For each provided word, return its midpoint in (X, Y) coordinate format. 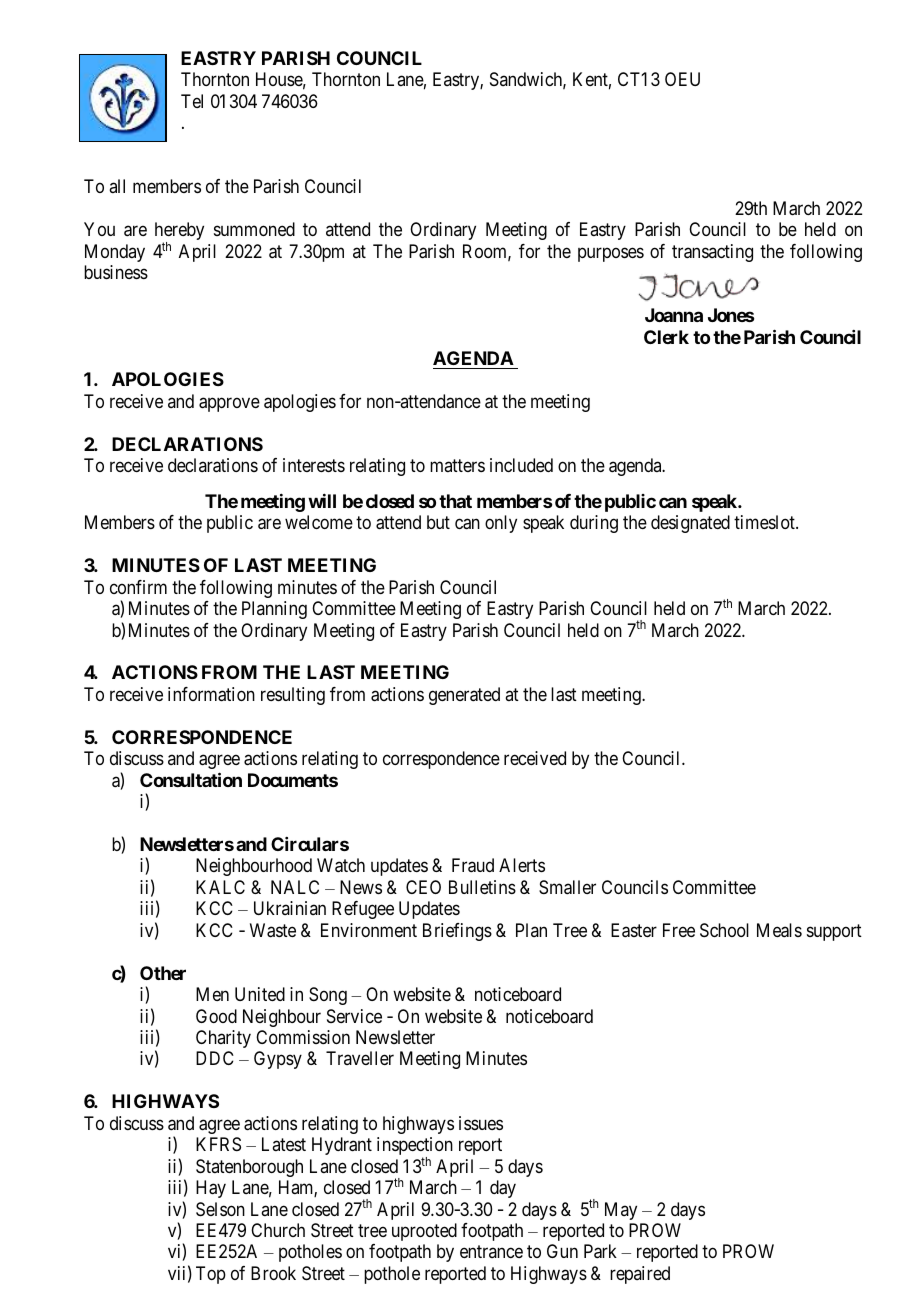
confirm (138, 587)
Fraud (473, 865)
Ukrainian (290, 908)
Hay (211, 1189)
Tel (192, 101)
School (724, 930)
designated (690, 524)
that (455, 501)
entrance (491, 1252)
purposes (611, 254)
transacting (712, 253)
